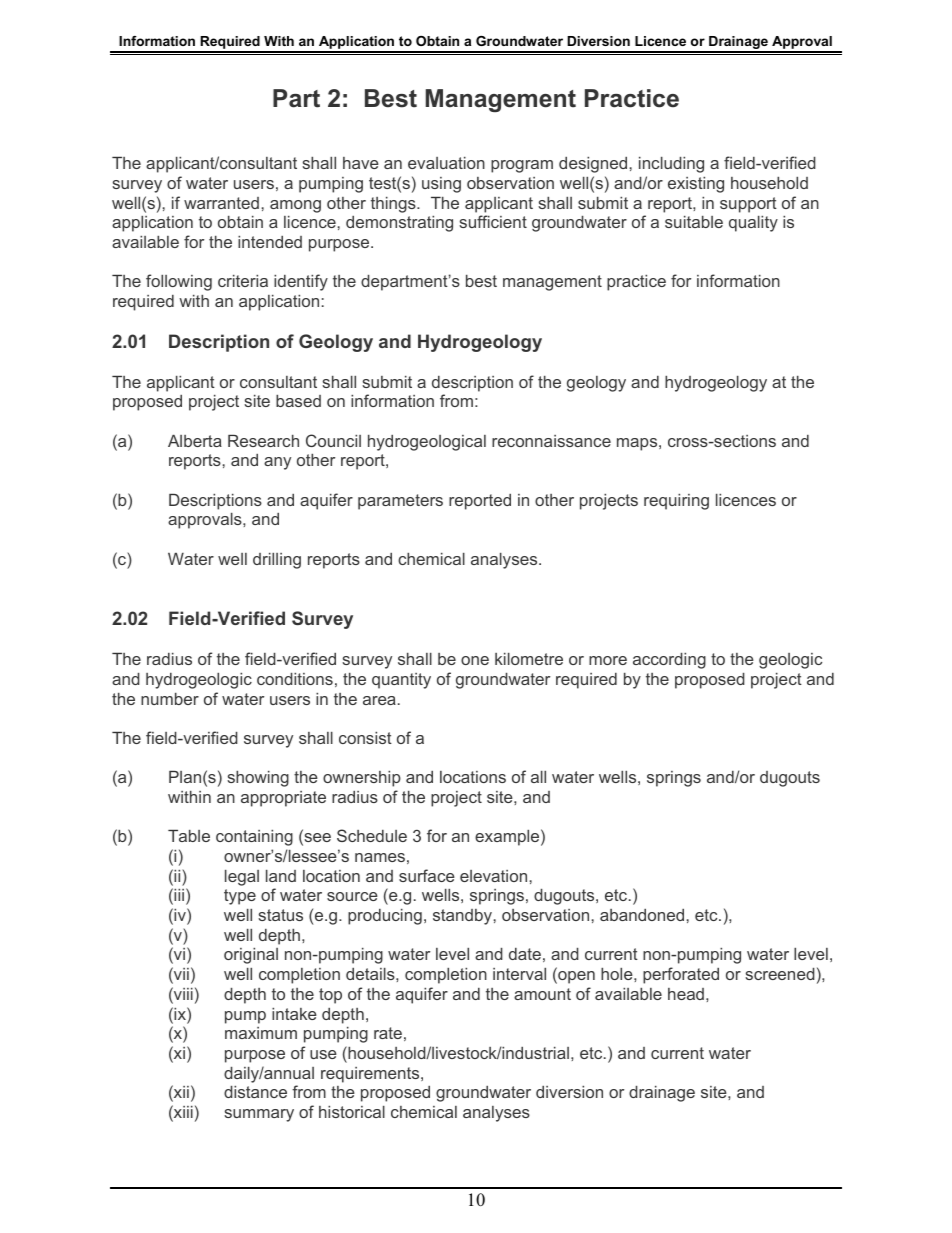 The width and height of the image is (952, 1233). I want to click on elevation, so click(493, 876).
